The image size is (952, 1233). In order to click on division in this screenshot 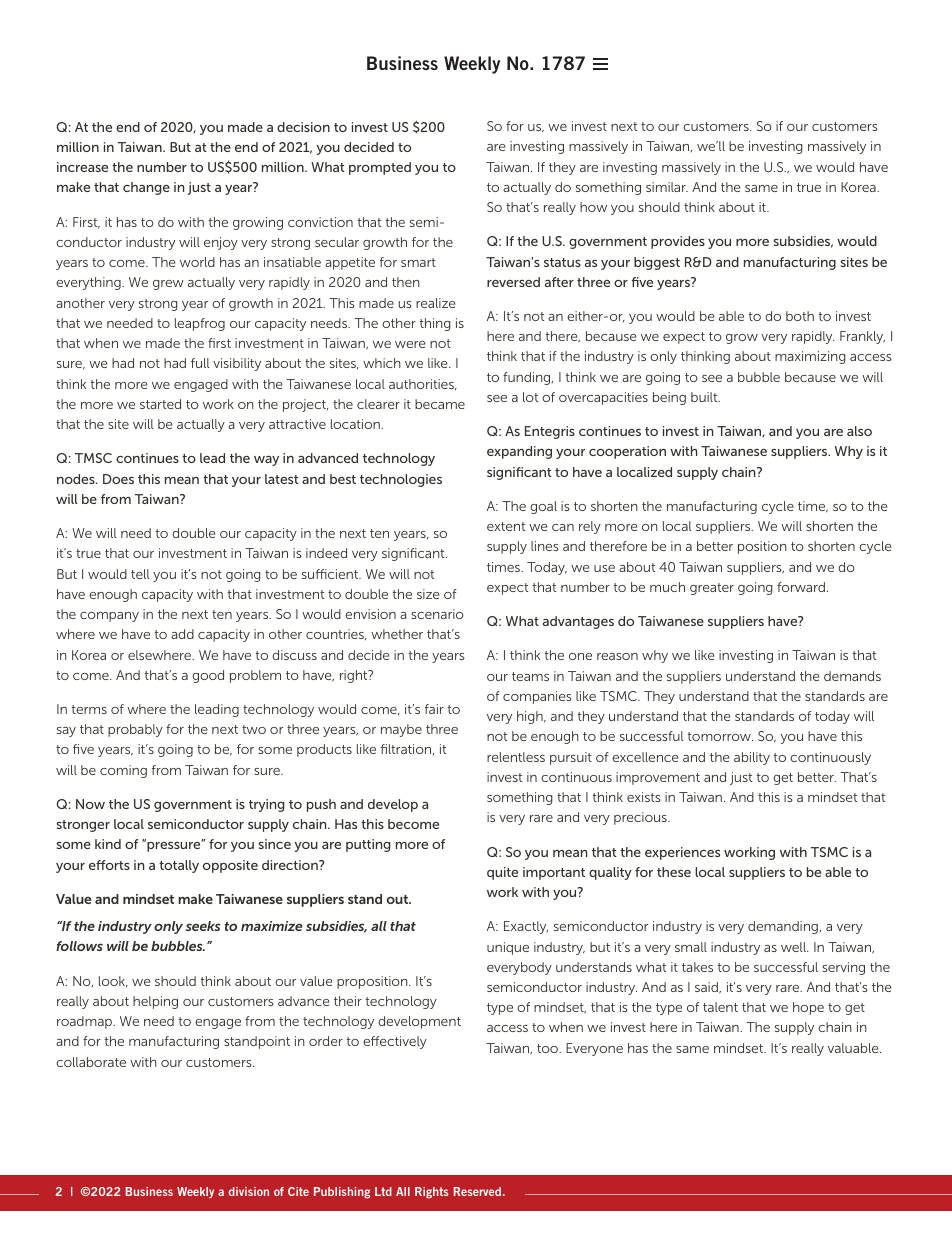, I will do `click(248, 1191)`.
